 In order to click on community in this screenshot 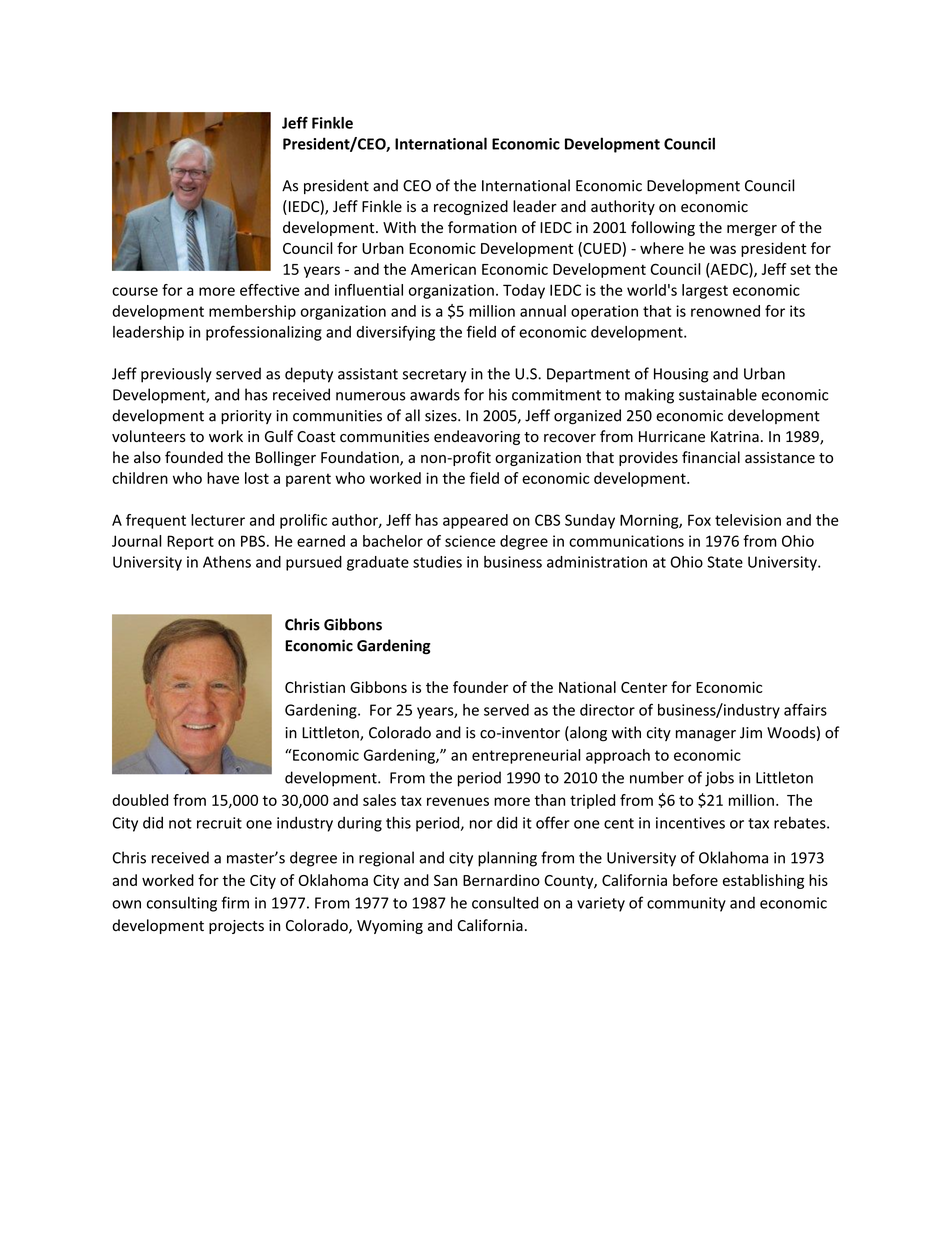, I will do `click(686, 904)`.
